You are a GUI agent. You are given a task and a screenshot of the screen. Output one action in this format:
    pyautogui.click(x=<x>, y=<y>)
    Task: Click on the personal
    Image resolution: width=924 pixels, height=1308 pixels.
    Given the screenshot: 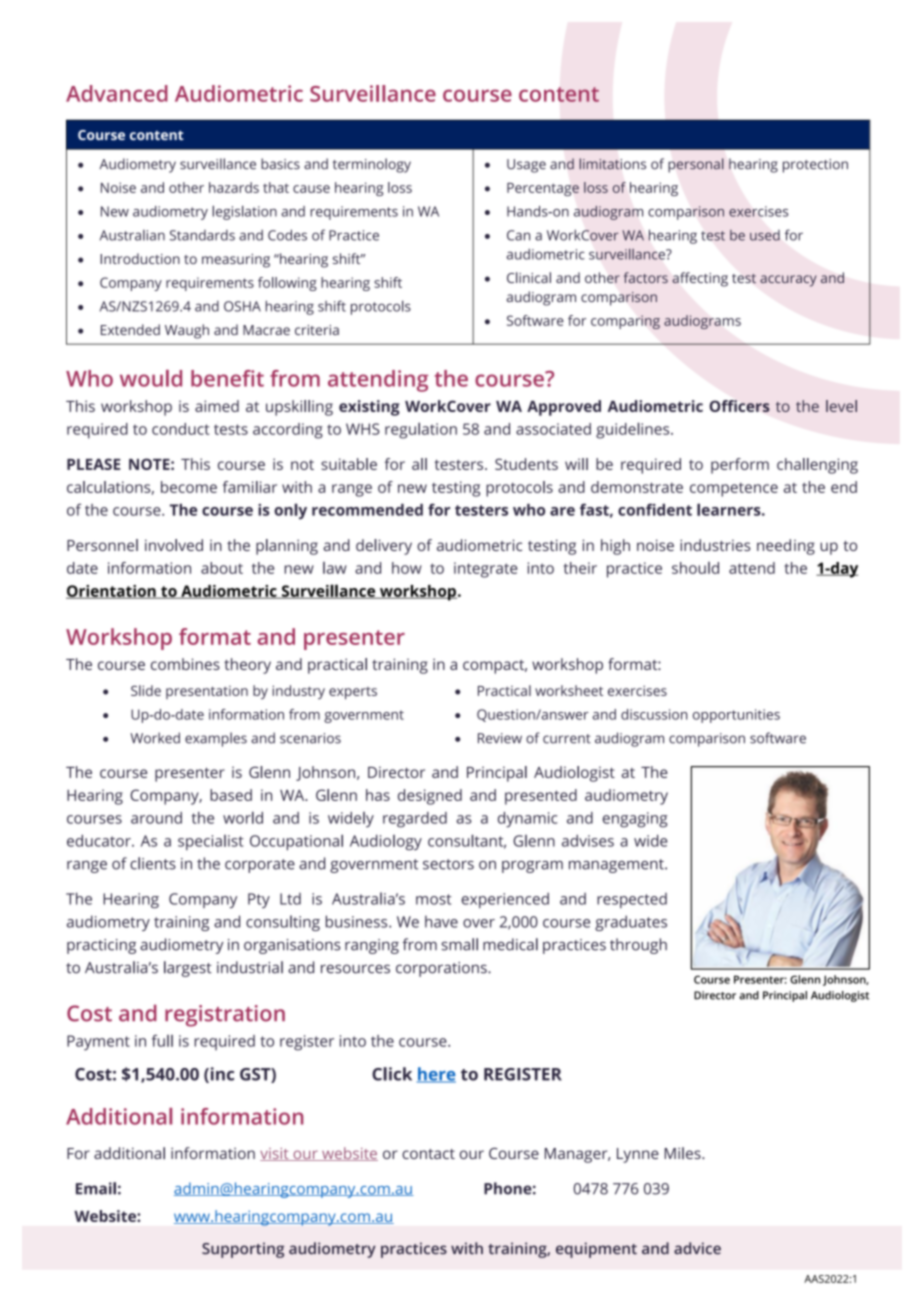 What is the action you would take?
    pyautogui.click(x=695, y=165)
